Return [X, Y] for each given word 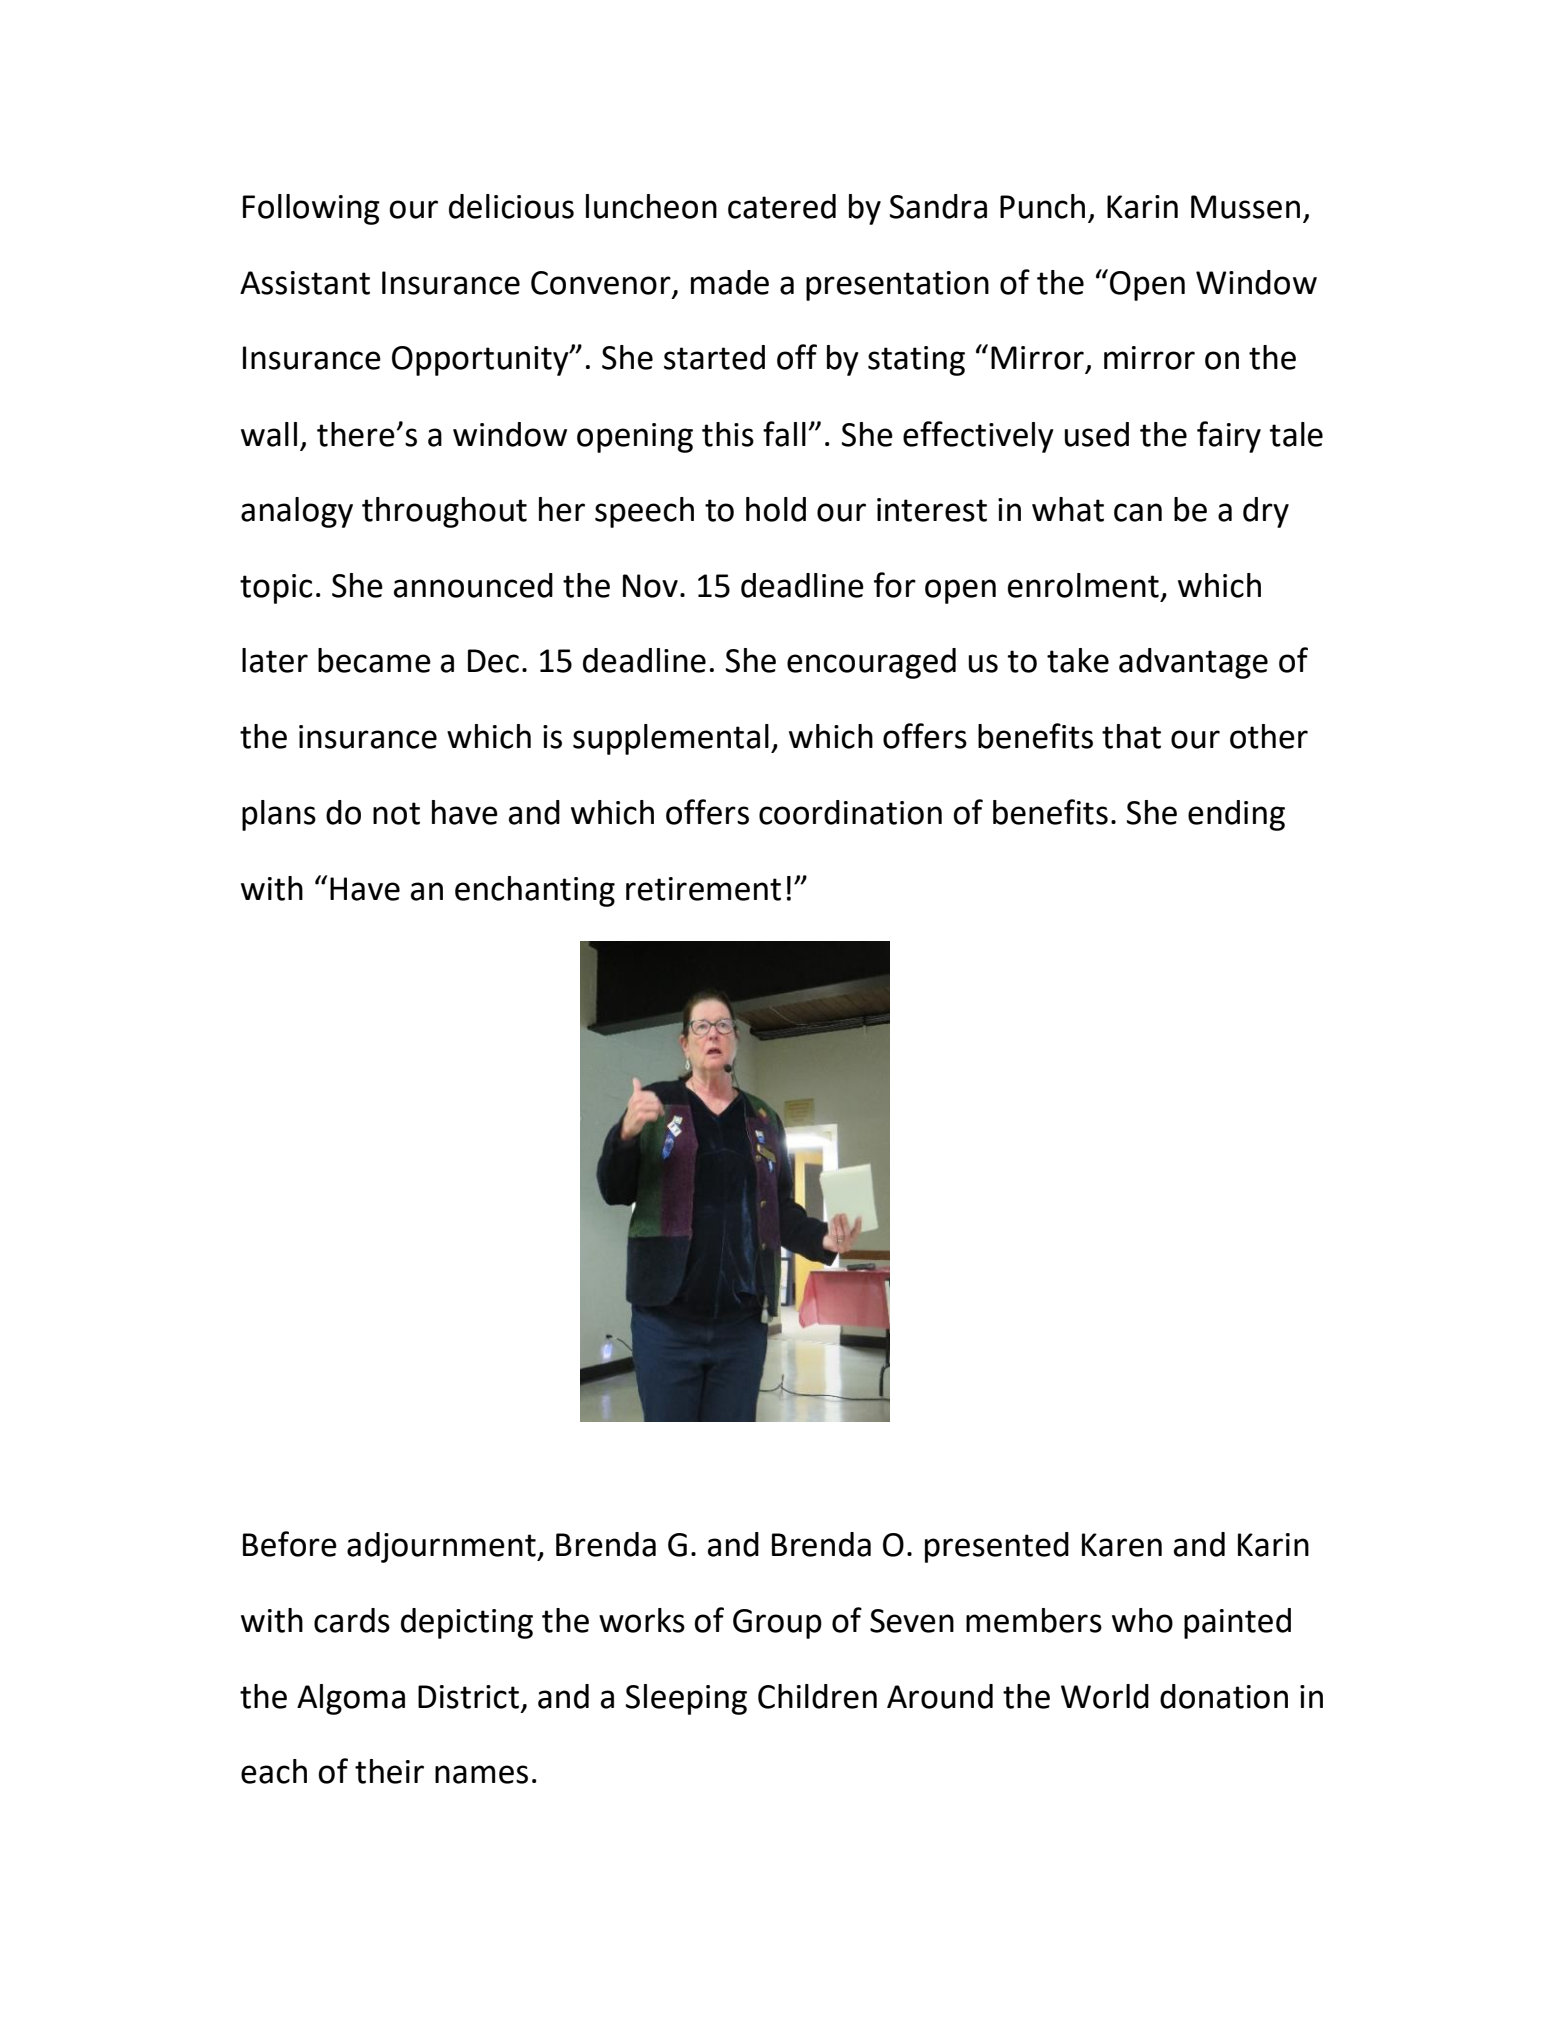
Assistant [305, 283]
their [389, 1771]
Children [817, 1696]
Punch [1042, 206]
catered [782, 206]
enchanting [535, 891]
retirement [703, 889]
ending [1236, 815]
